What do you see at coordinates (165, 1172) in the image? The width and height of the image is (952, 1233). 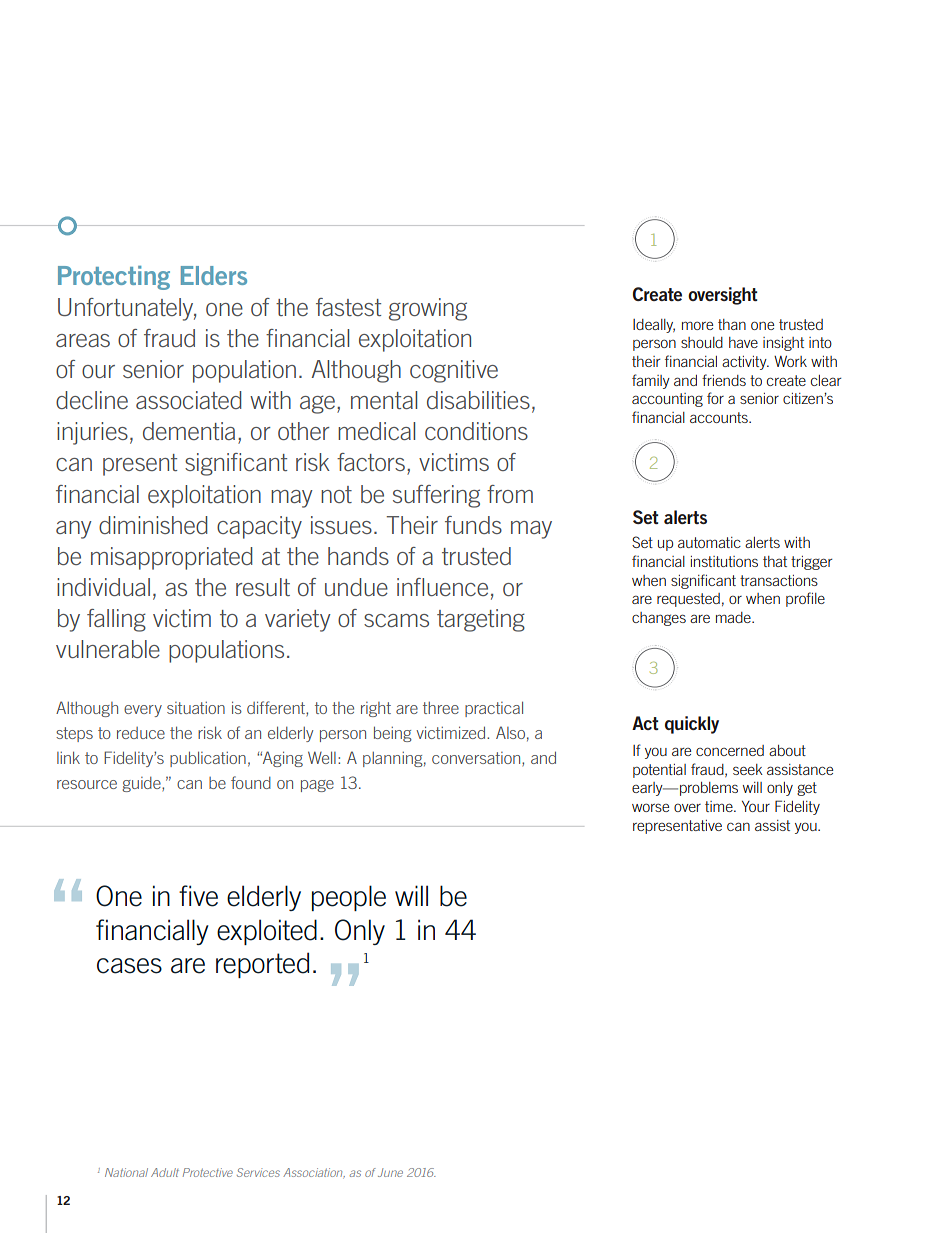 I see `Adult` at bounding box center [165, 1172].
